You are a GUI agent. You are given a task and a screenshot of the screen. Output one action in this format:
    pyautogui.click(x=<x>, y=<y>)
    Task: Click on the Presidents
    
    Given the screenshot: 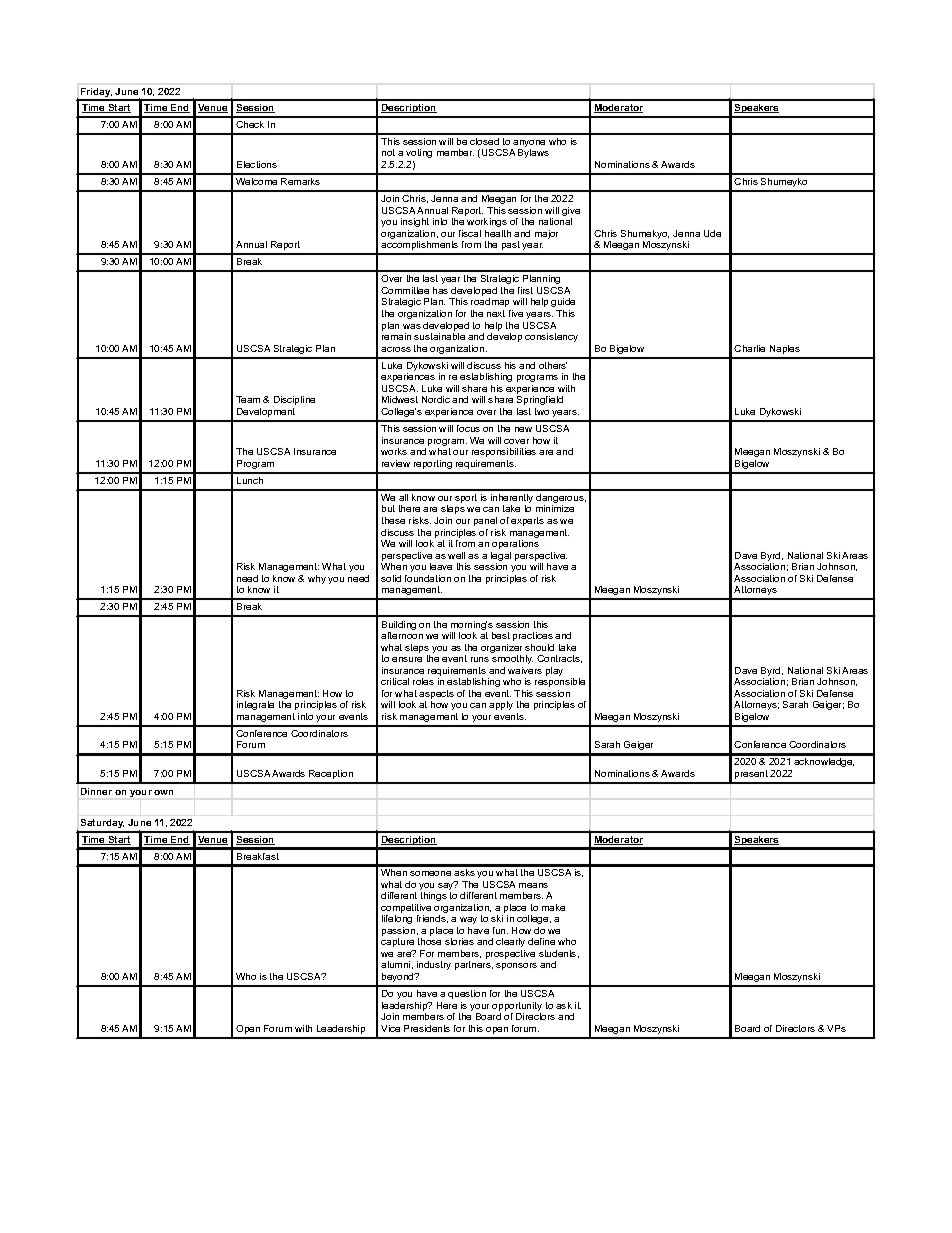 What is the action you would take?
    pyautogui.click(x=427, y=1028)
